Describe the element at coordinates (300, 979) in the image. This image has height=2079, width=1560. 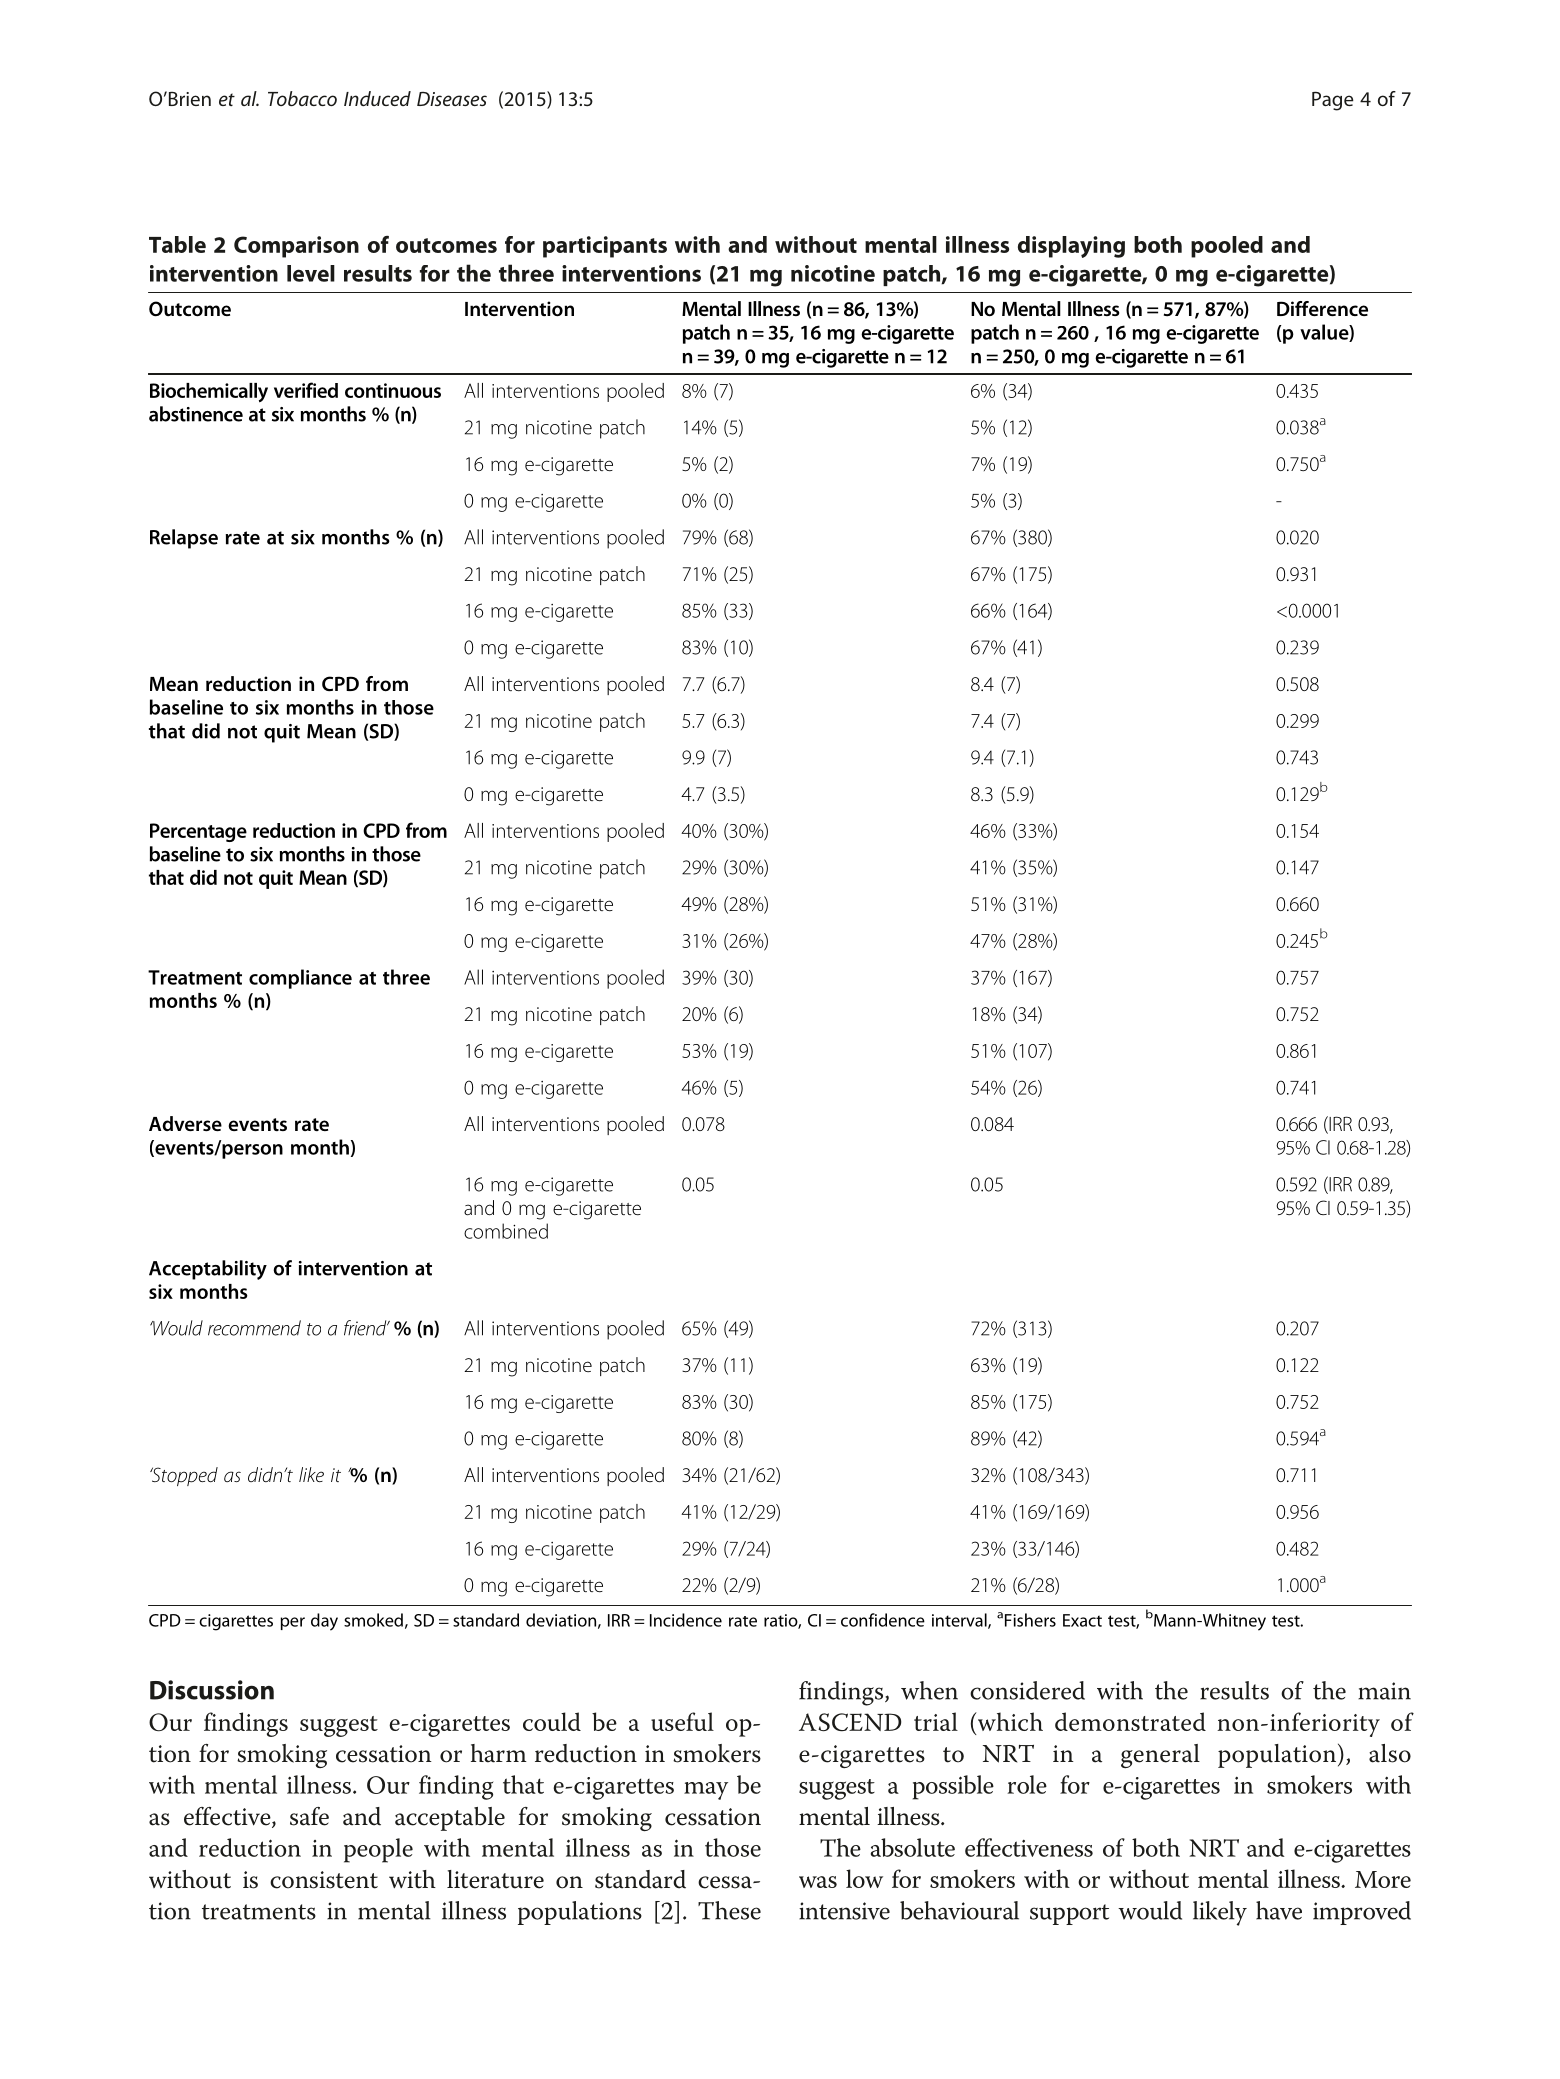
I see `compliance` at that location.
